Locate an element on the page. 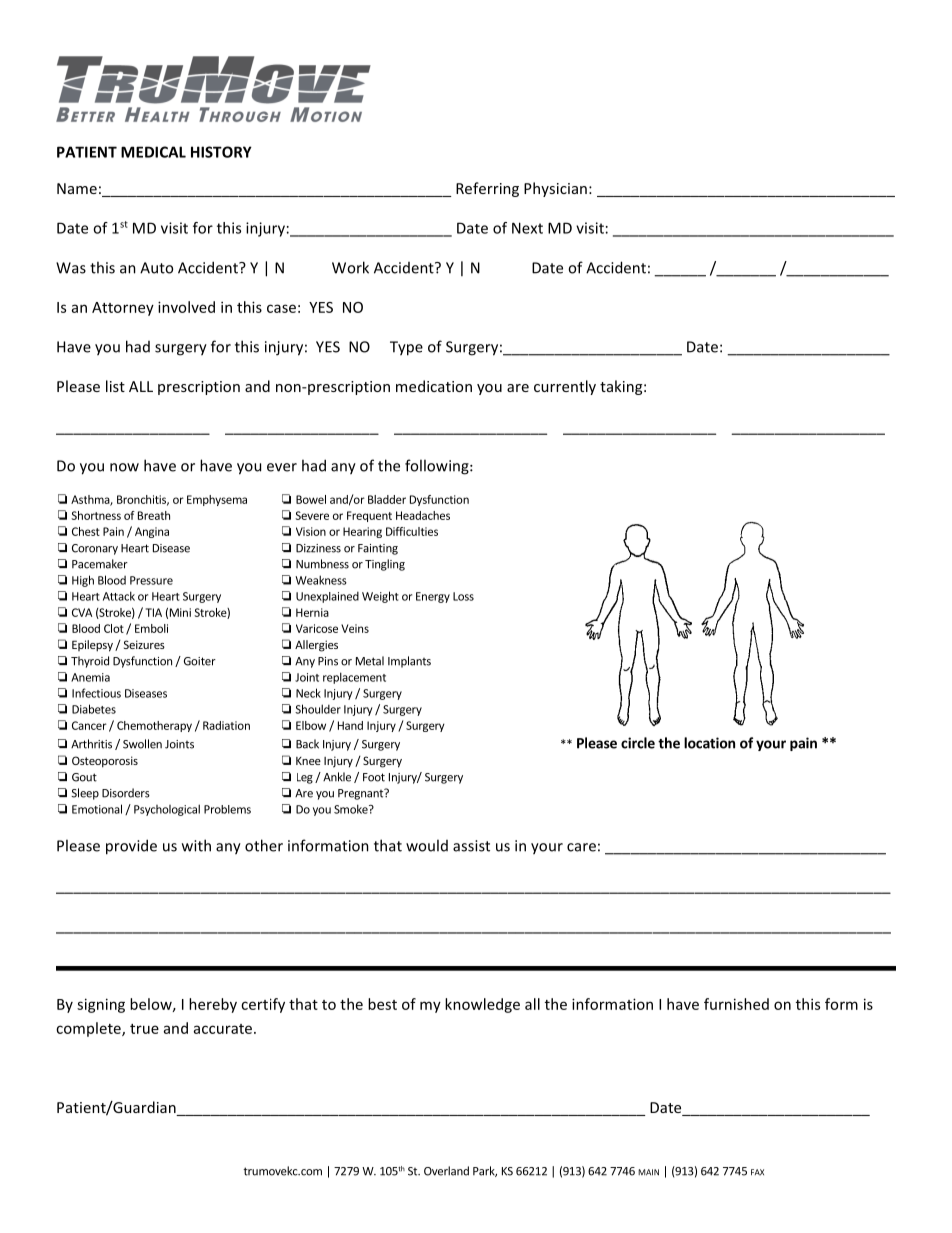 The height and width of the page is (1233, 952). Physician is located at coordinates (555, 189).
